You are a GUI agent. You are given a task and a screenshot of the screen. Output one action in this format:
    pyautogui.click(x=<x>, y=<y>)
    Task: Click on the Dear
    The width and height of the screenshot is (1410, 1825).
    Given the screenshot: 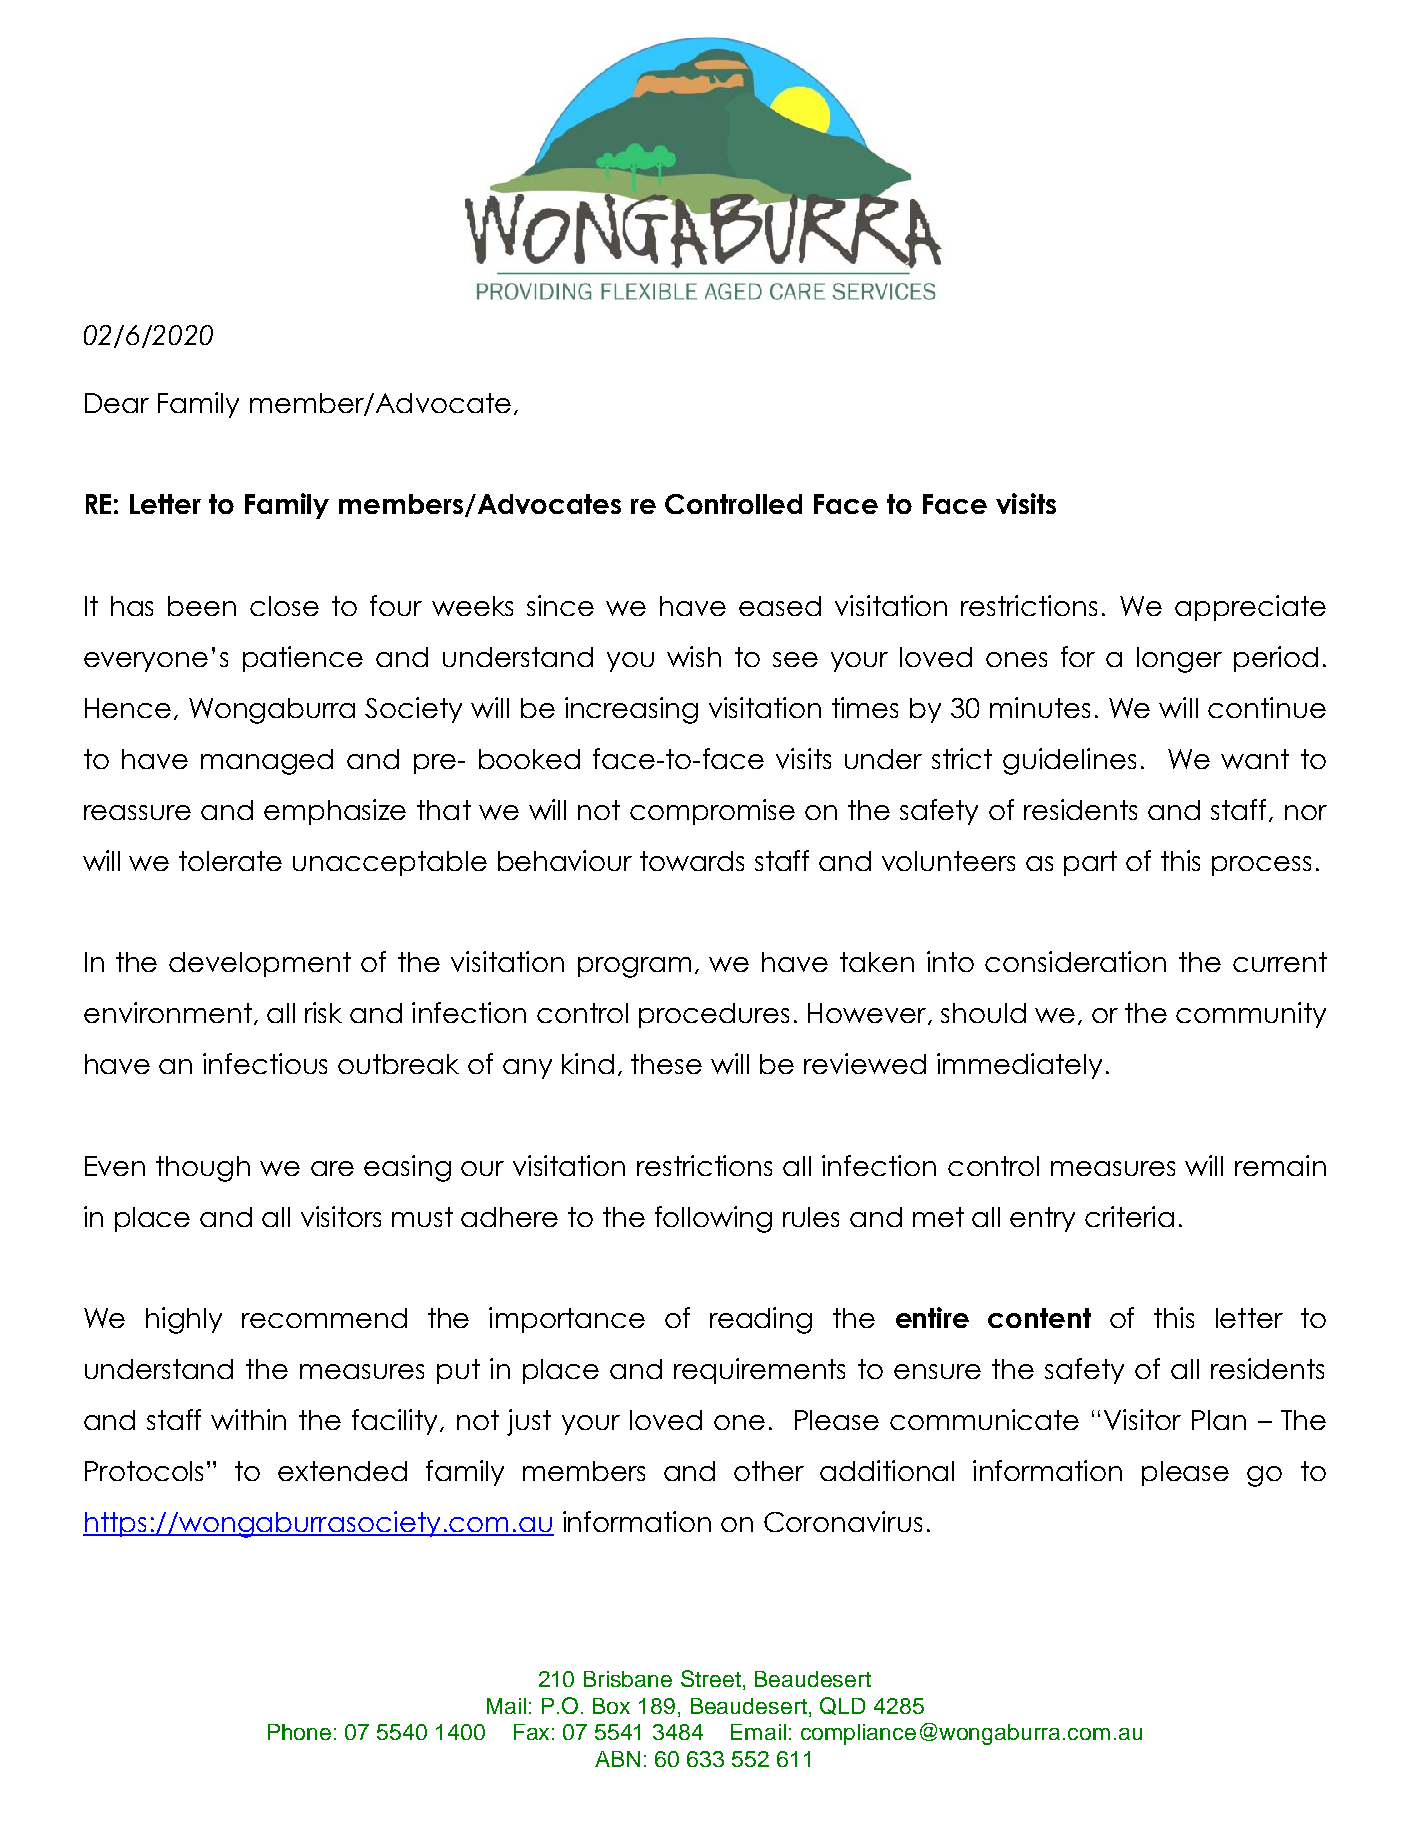 What is the action you would take?
    pyautogui.click(x=117, y=403)
